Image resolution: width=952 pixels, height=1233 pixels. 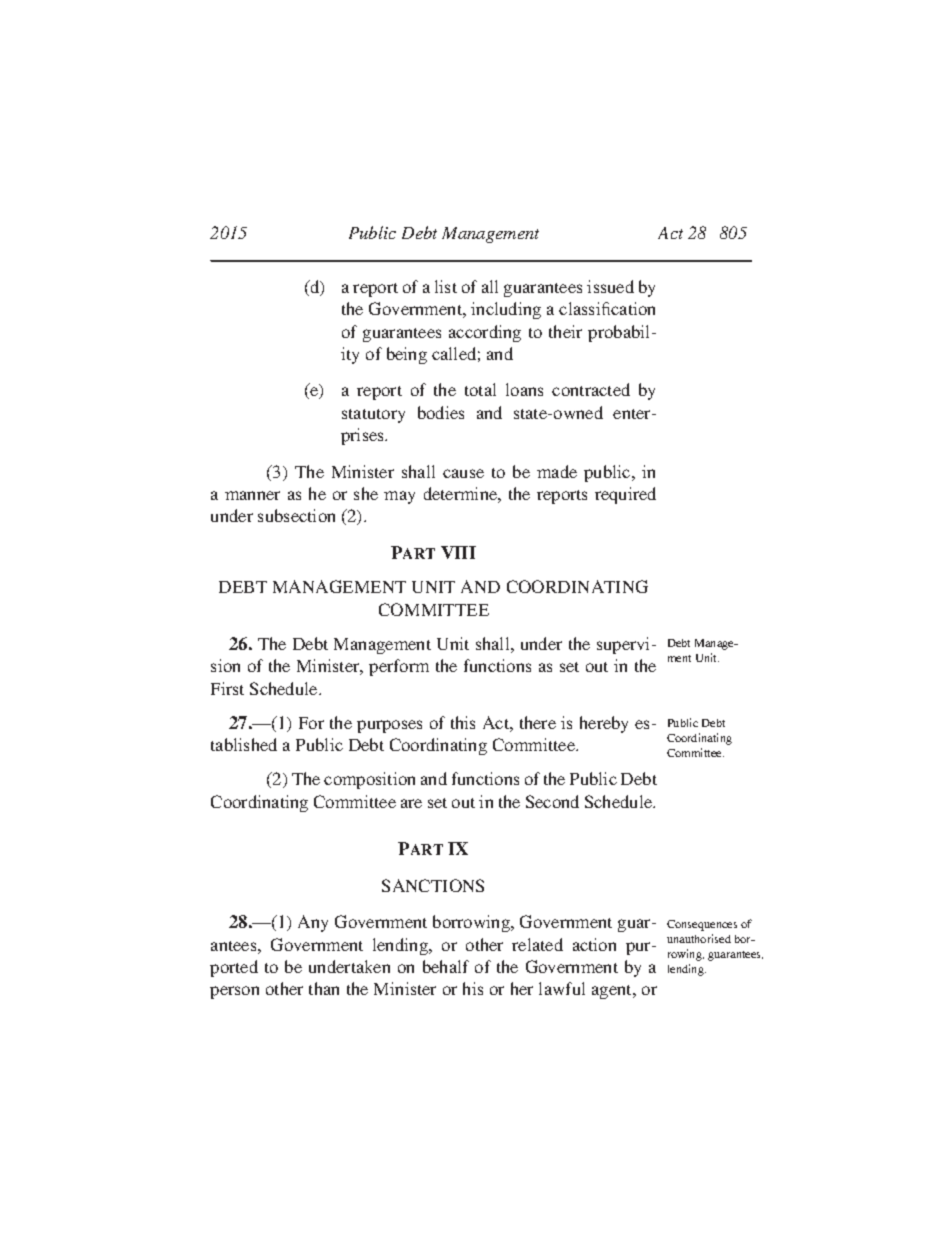 What do you see at coordinates (446, 966) in the document?
I see `behalf` at bounding box center [446, 966].
